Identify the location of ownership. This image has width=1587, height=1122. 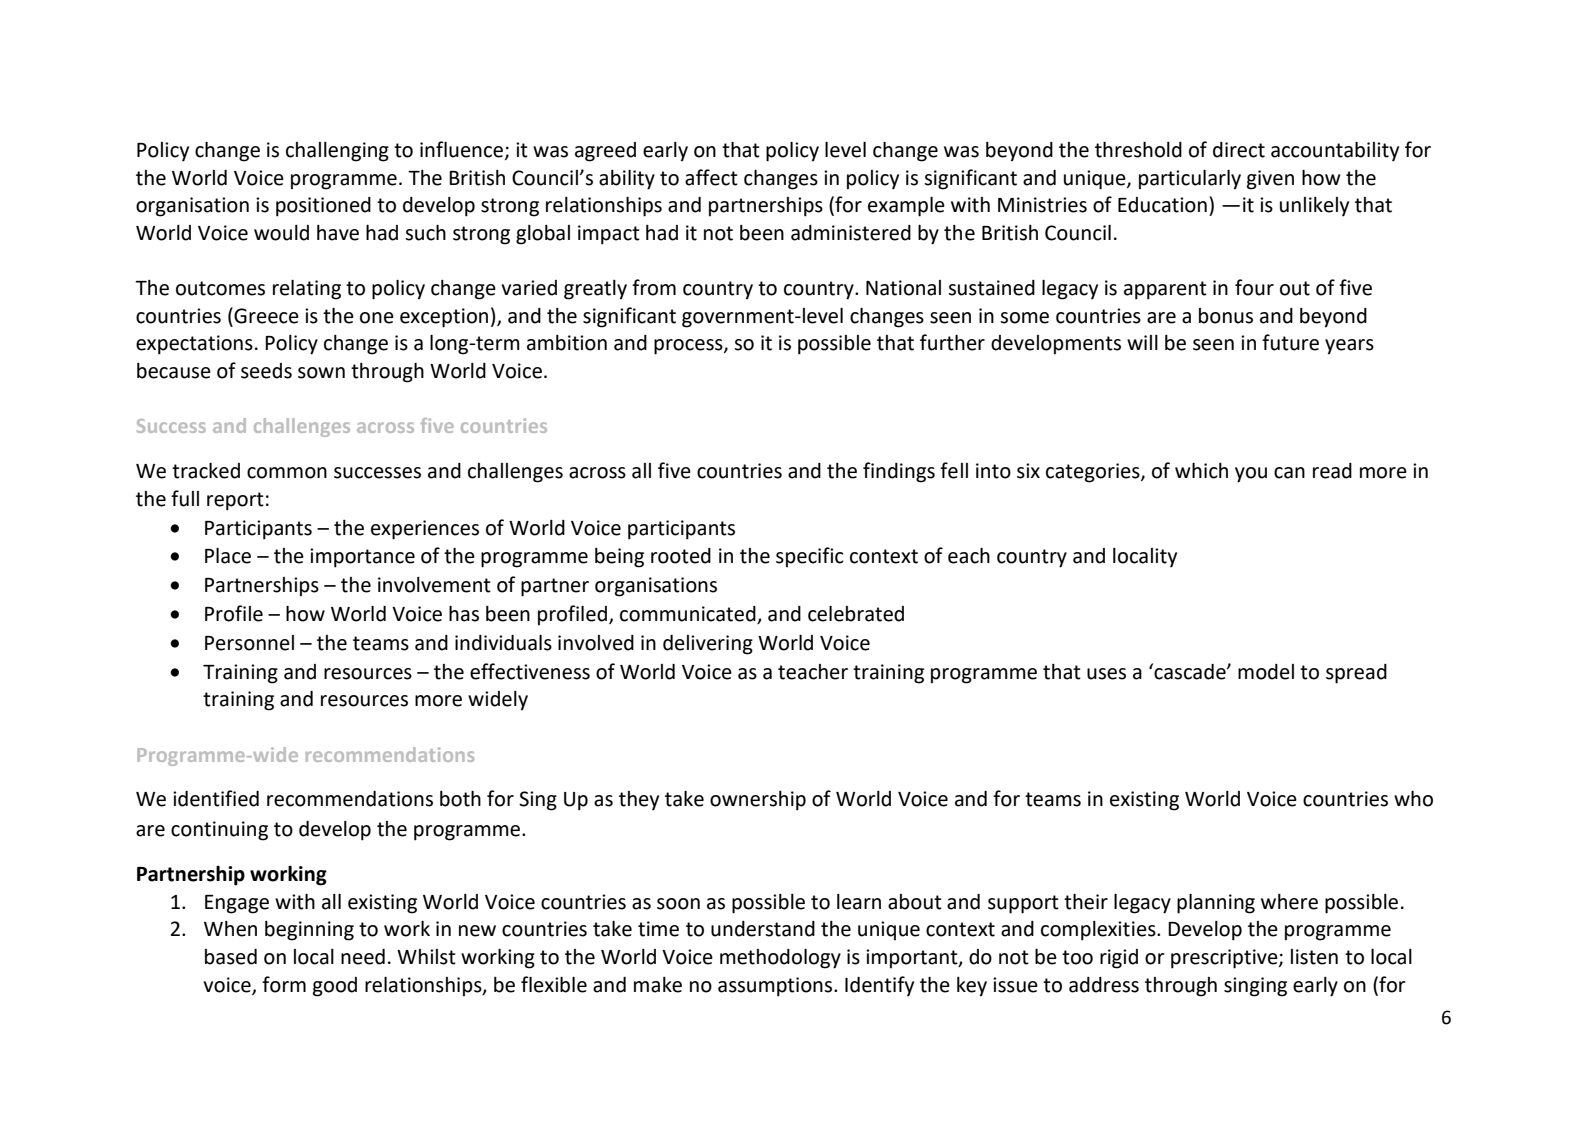
(758, 801).
